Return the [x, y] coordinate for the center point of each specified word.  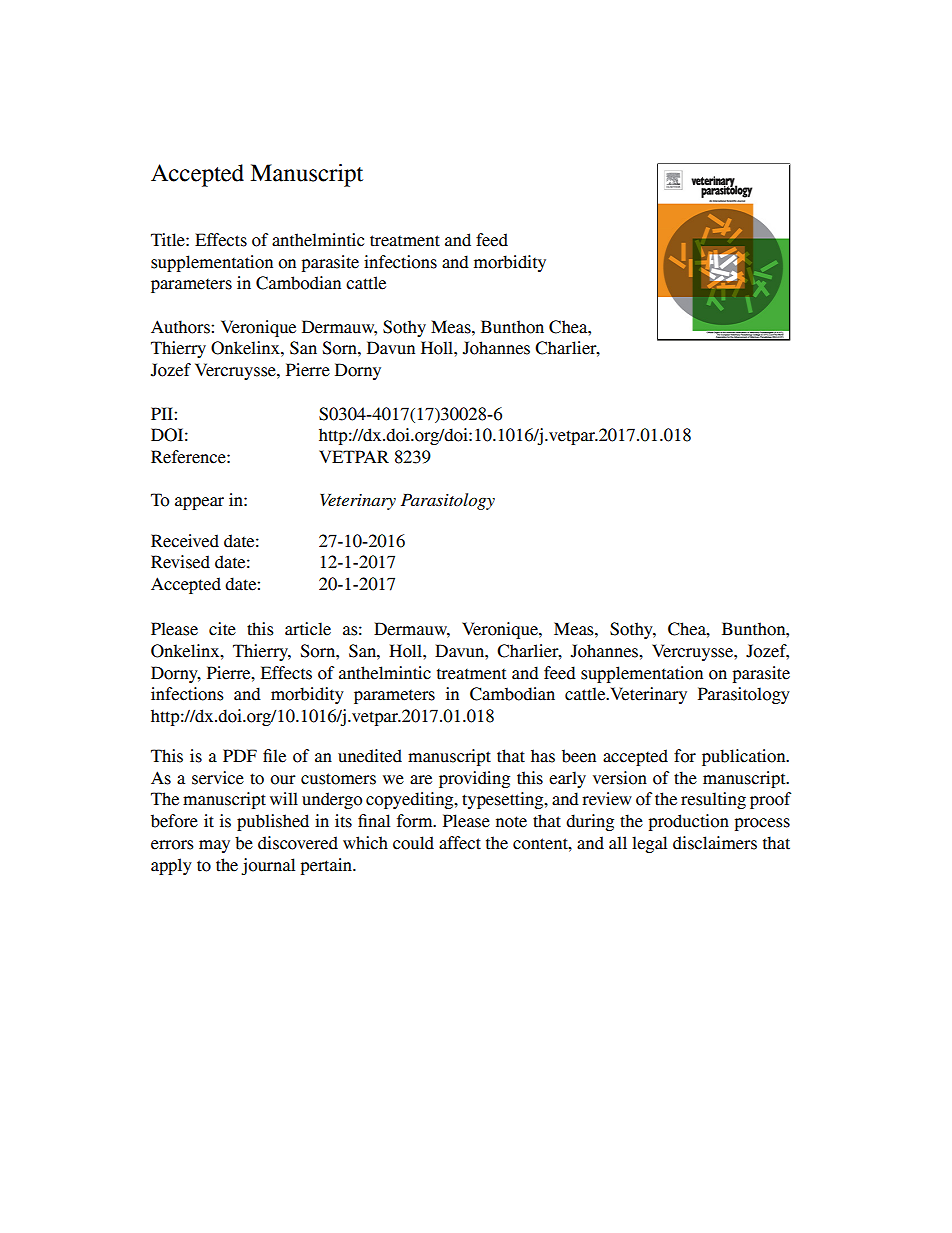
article [308, 629]
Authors [181, 327]
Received [185, 541]
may [214, 846]
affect [460, 843]
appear [199, 503]
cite [222, 629]
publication [745, 757]
